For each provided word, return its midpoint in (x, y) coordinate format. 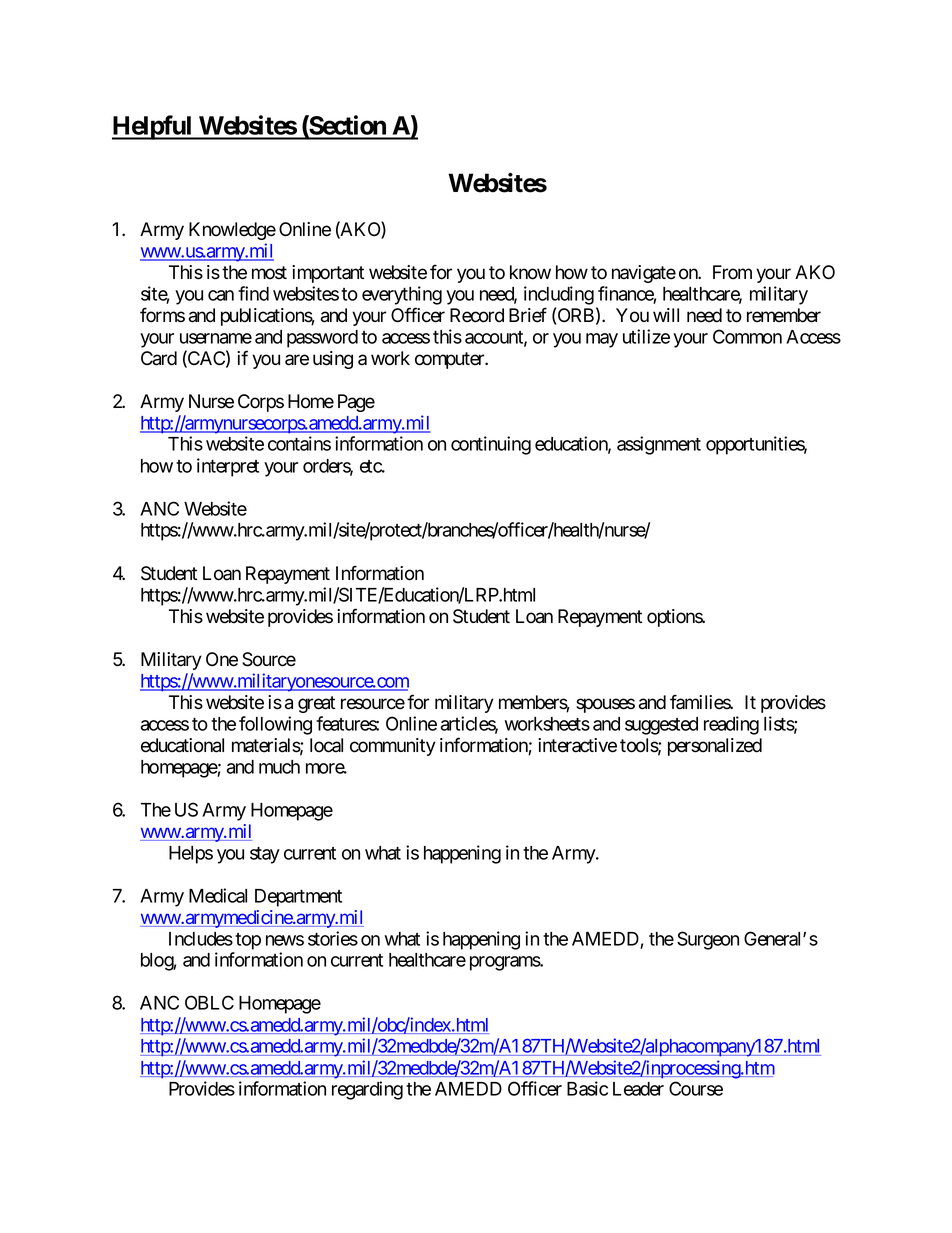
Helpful (153, 127)
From (732, 272)
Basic (587, 1088)
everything (402, 295)
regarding (367, 1090)
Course (696, 1088)
